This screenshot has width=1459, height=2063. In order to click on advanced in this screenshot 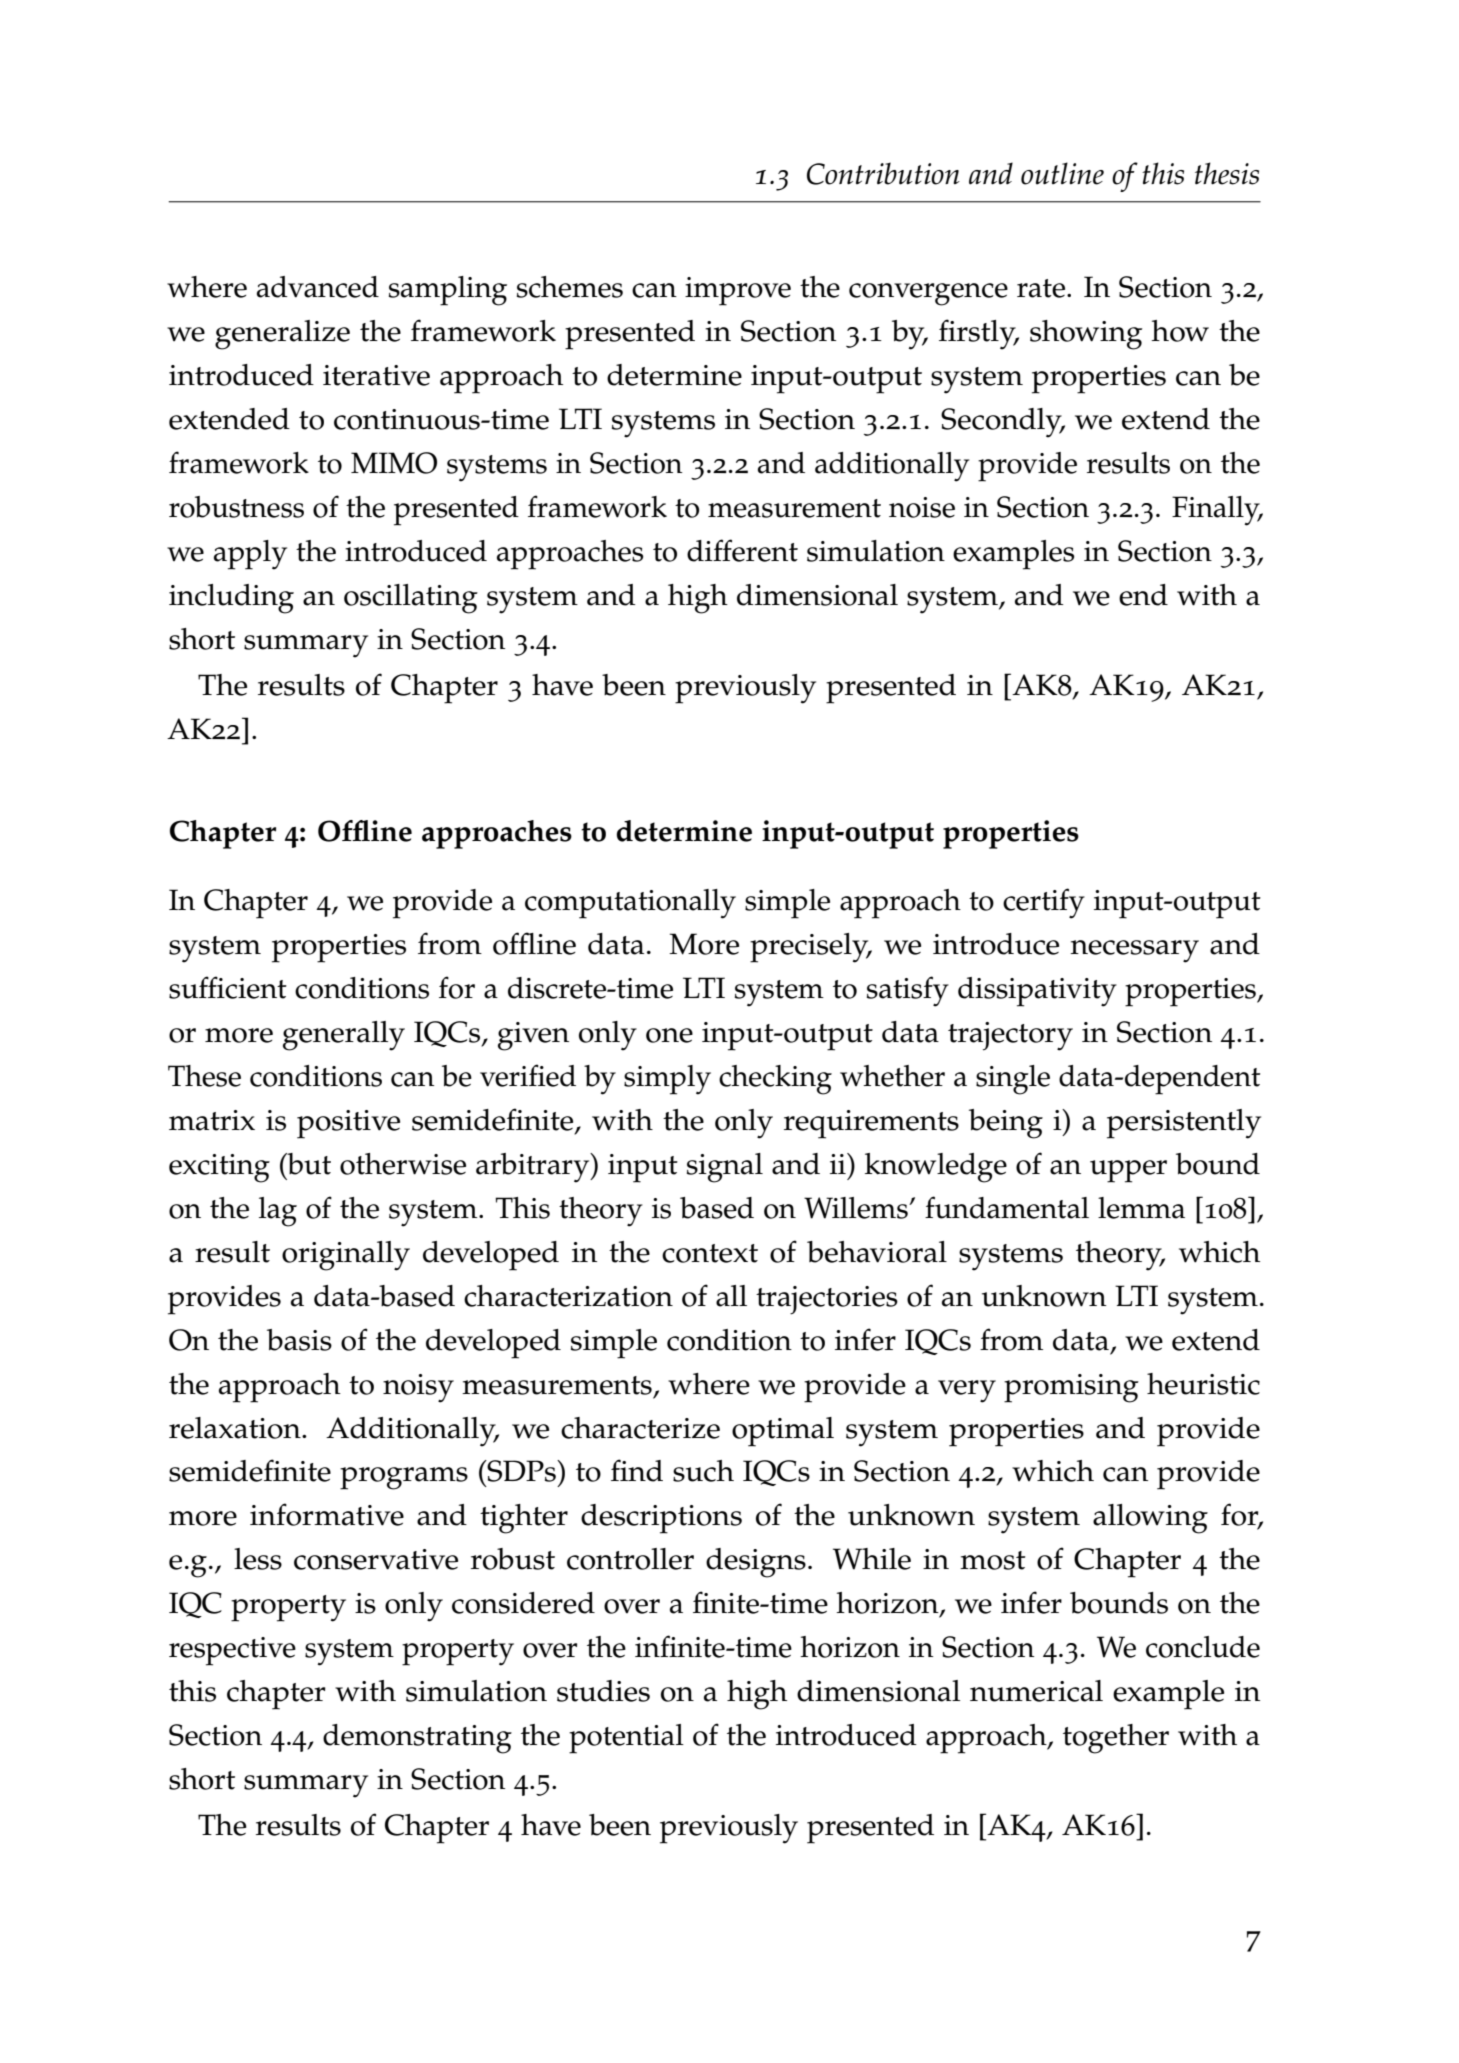, I will do `click(318, 287)`.
